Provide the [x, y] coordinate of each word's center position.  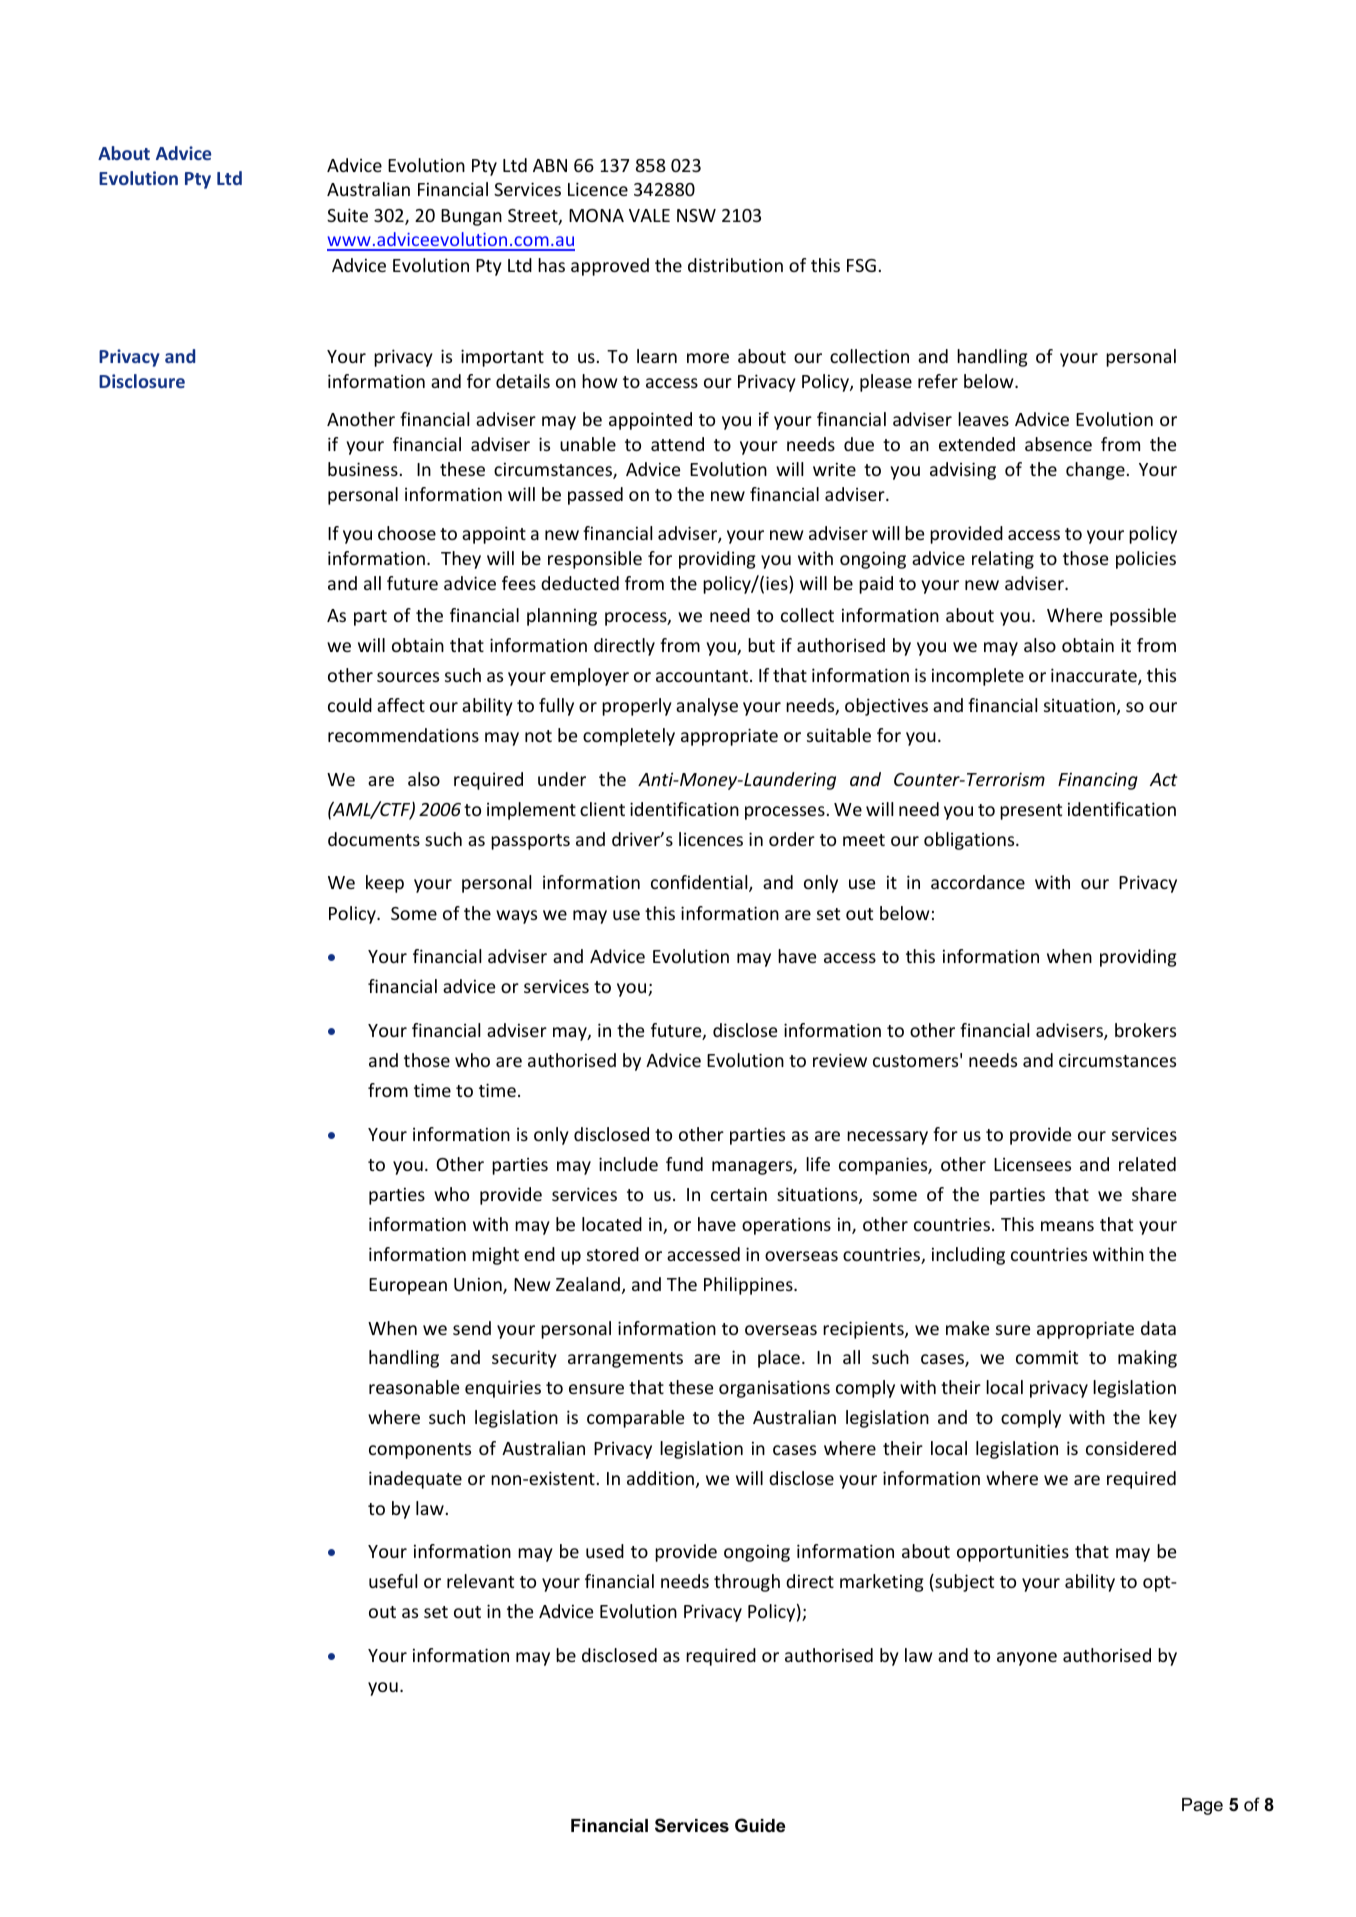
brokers [1145, 1030]
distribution [735, 265]
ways [516, 917]
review [840, 1060]
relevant [480, 1581]
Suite [347, 215]
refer [938, 381]
